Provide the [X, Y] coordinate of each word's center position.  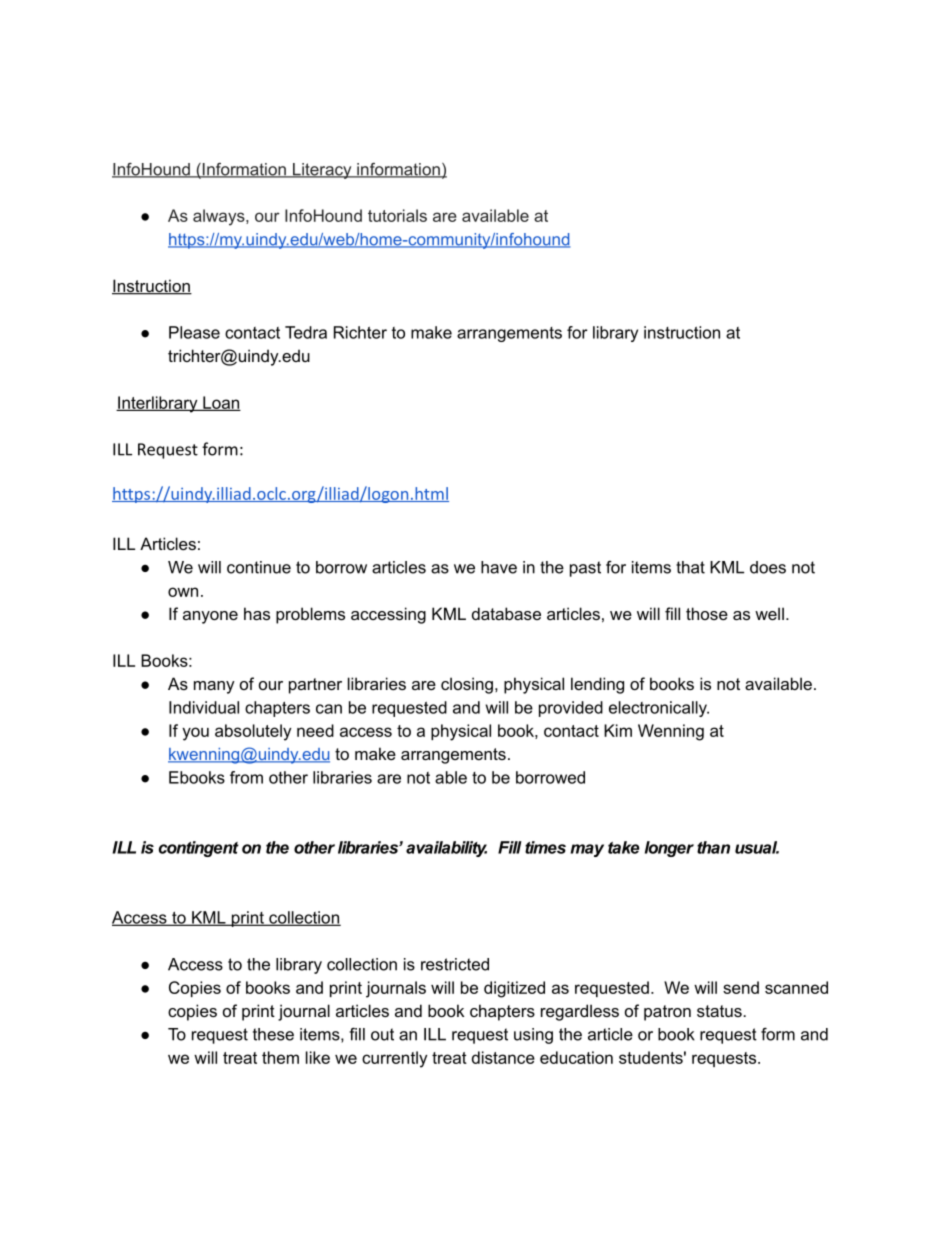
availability [446, 849]
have [499, 567]
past [585, 569]
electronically [659, 709]
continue [259, 567]
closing [467, 685]
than [713, 847]
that [690, 567]
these [273, 1034]
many [214, 687]
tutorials [397, 215]
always [220, 217]
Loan [221, 403]
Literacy [322, 171]
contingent [199, 849]
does [768, 567]
